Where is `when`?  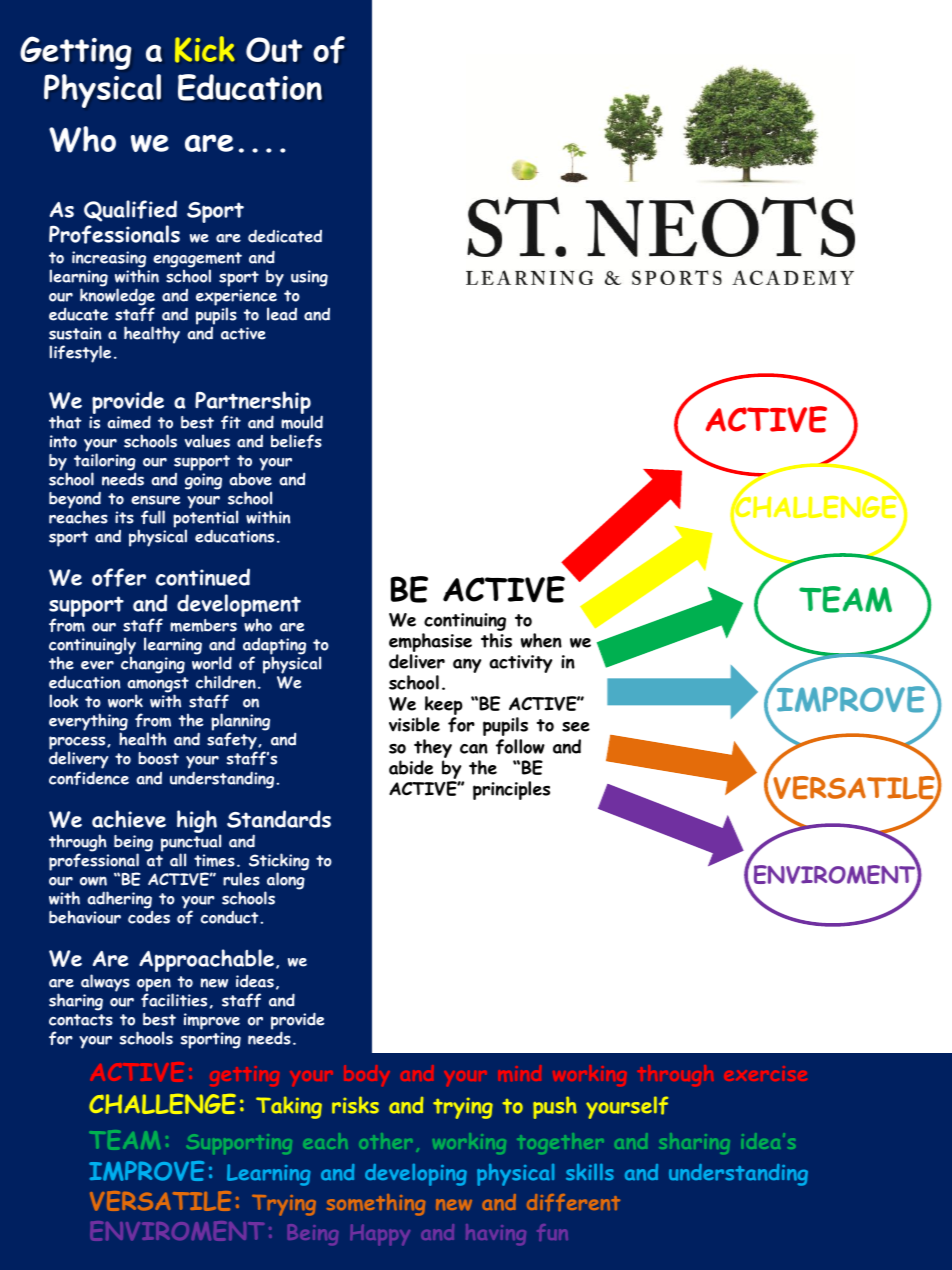
when is located at coordinates (541, 640).
